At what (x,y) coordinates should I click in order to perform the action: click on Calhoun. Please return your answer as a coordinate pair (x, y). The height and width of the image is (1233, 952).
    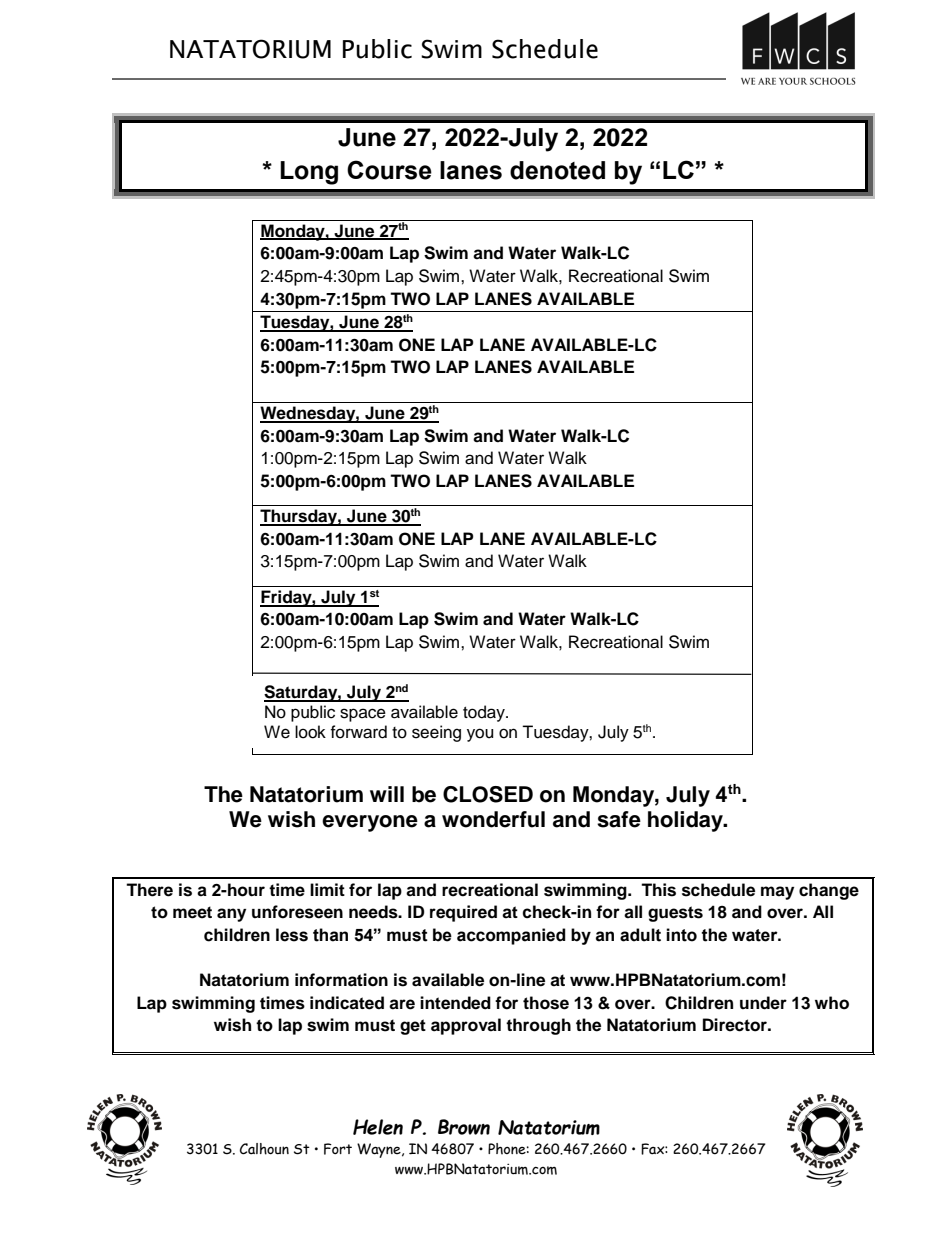
    Looking at the image, I should click on (264, 1149).
